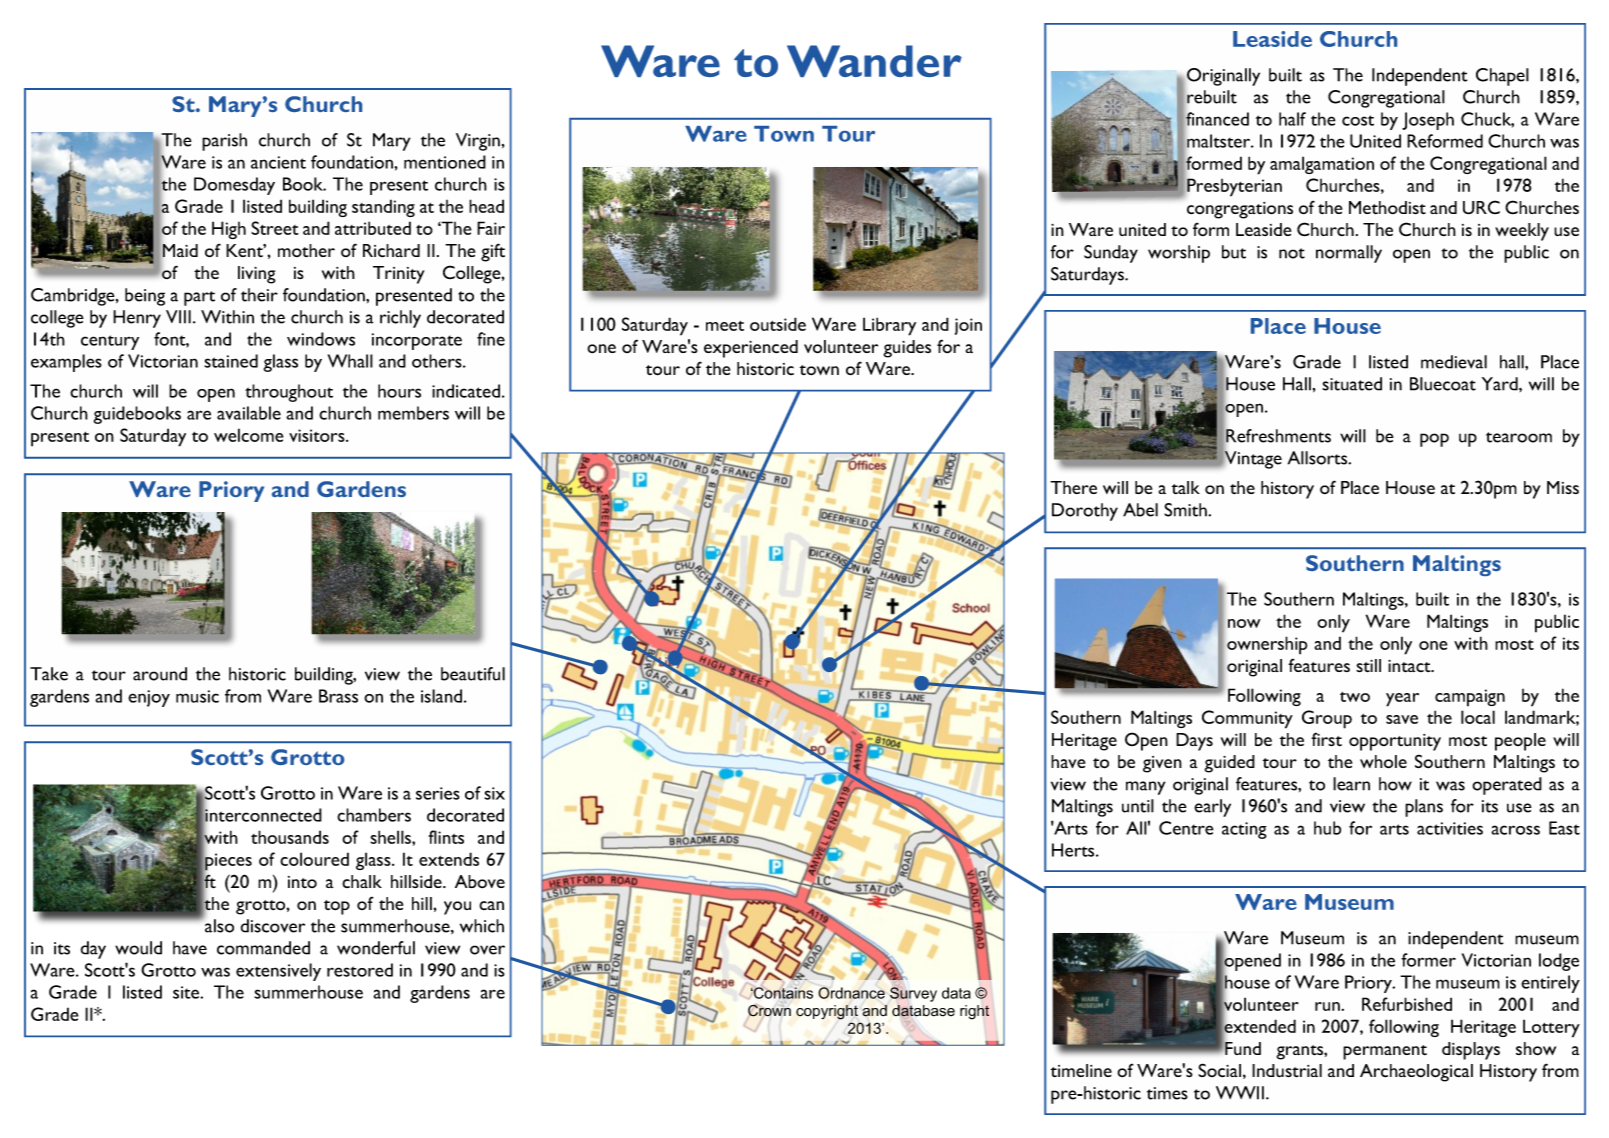 The height and width of the screenshot is (1138, 1609). I want to click on fine, so click(491, 339).
